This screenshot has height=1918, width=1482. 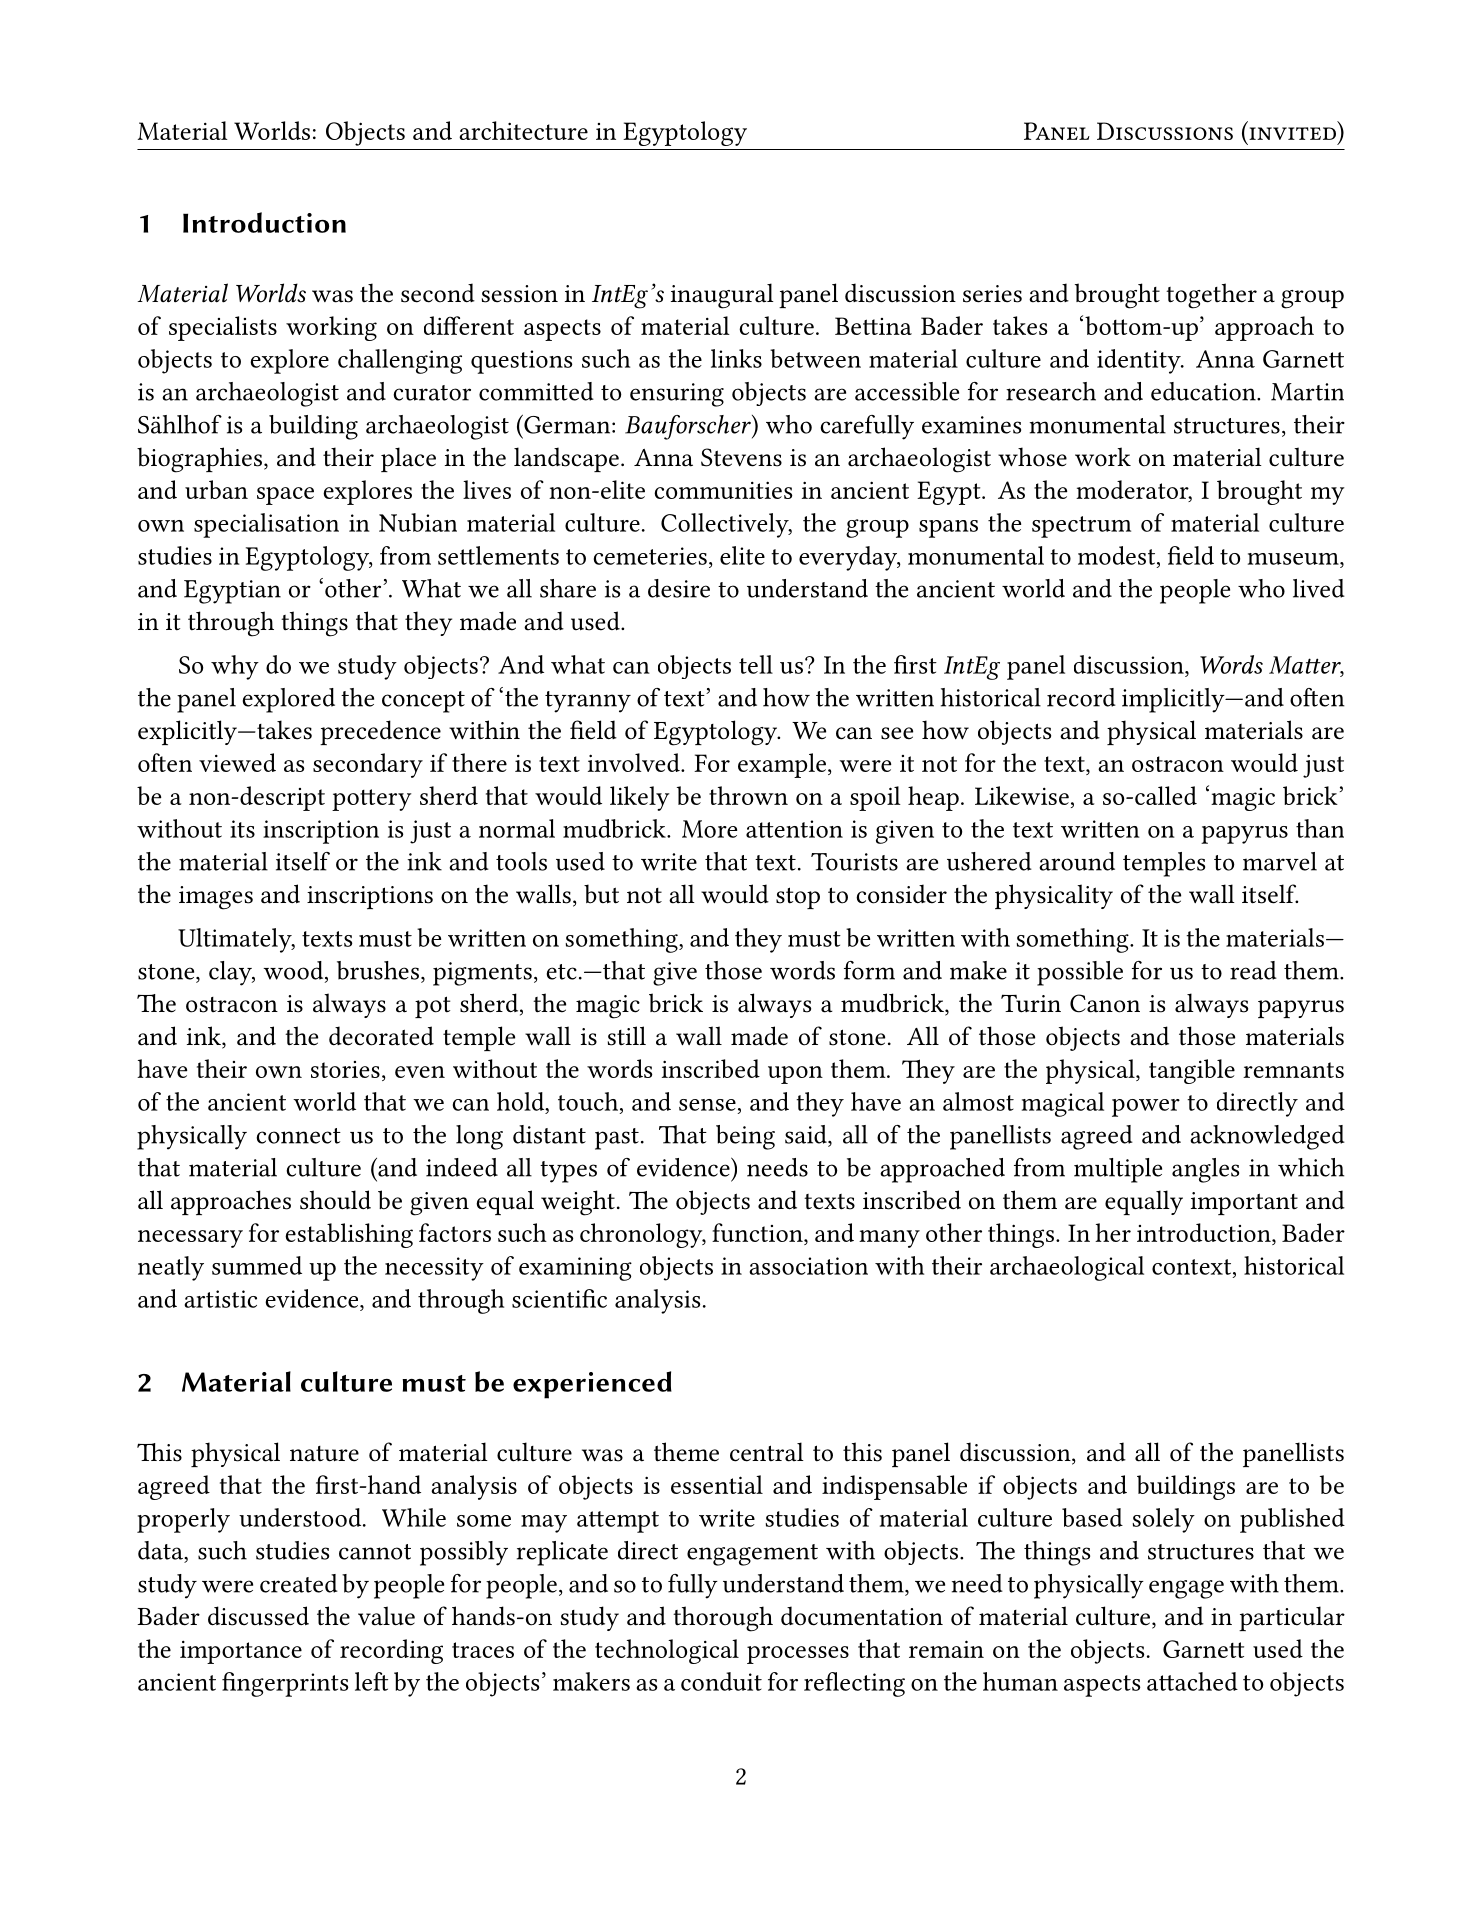 I want to click on connect, so click(x=298, y=1136).
